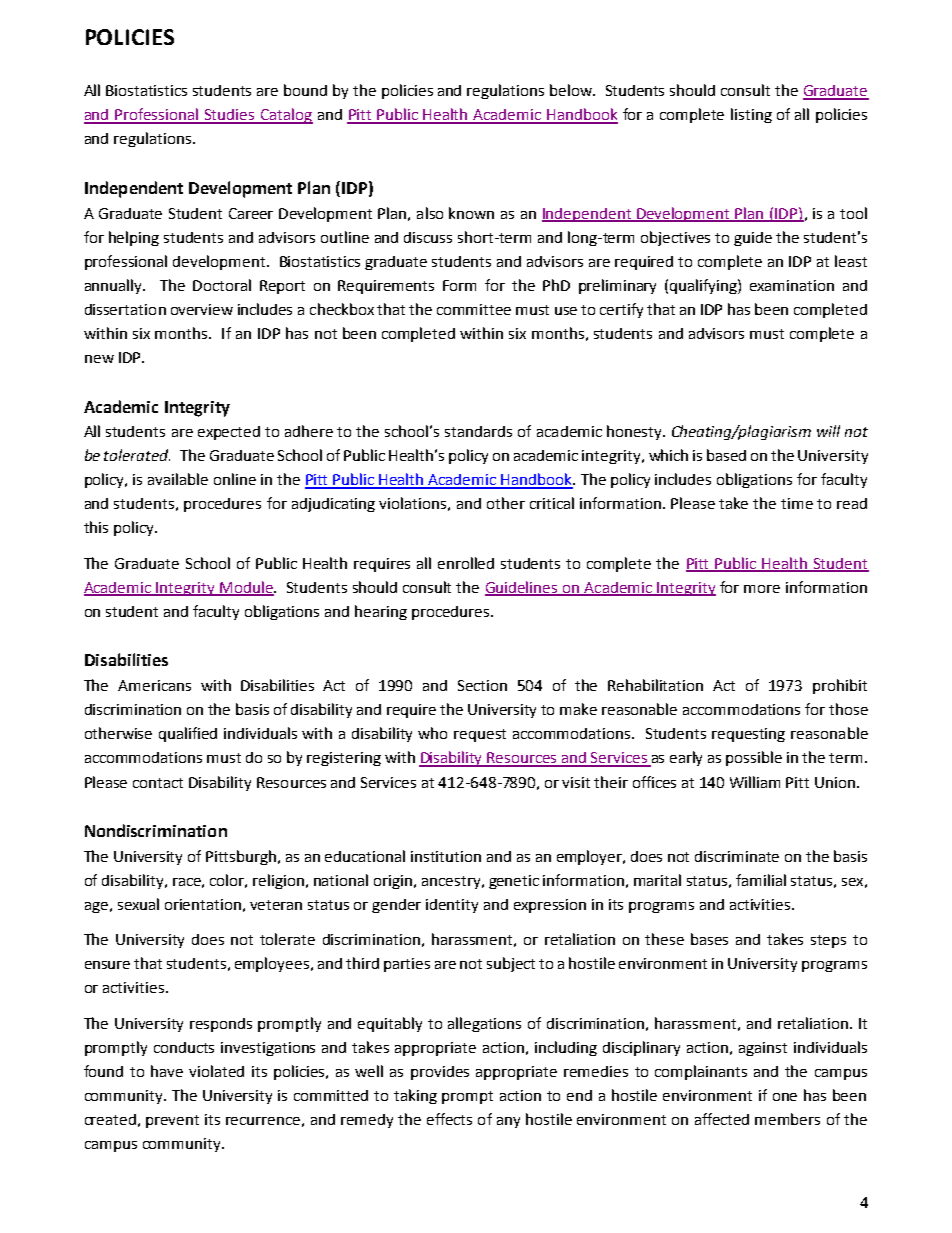 The image size is (952, 1233). Describe the element at coordinates (478, 431) in the screenshot. I see `standards` at that location.
